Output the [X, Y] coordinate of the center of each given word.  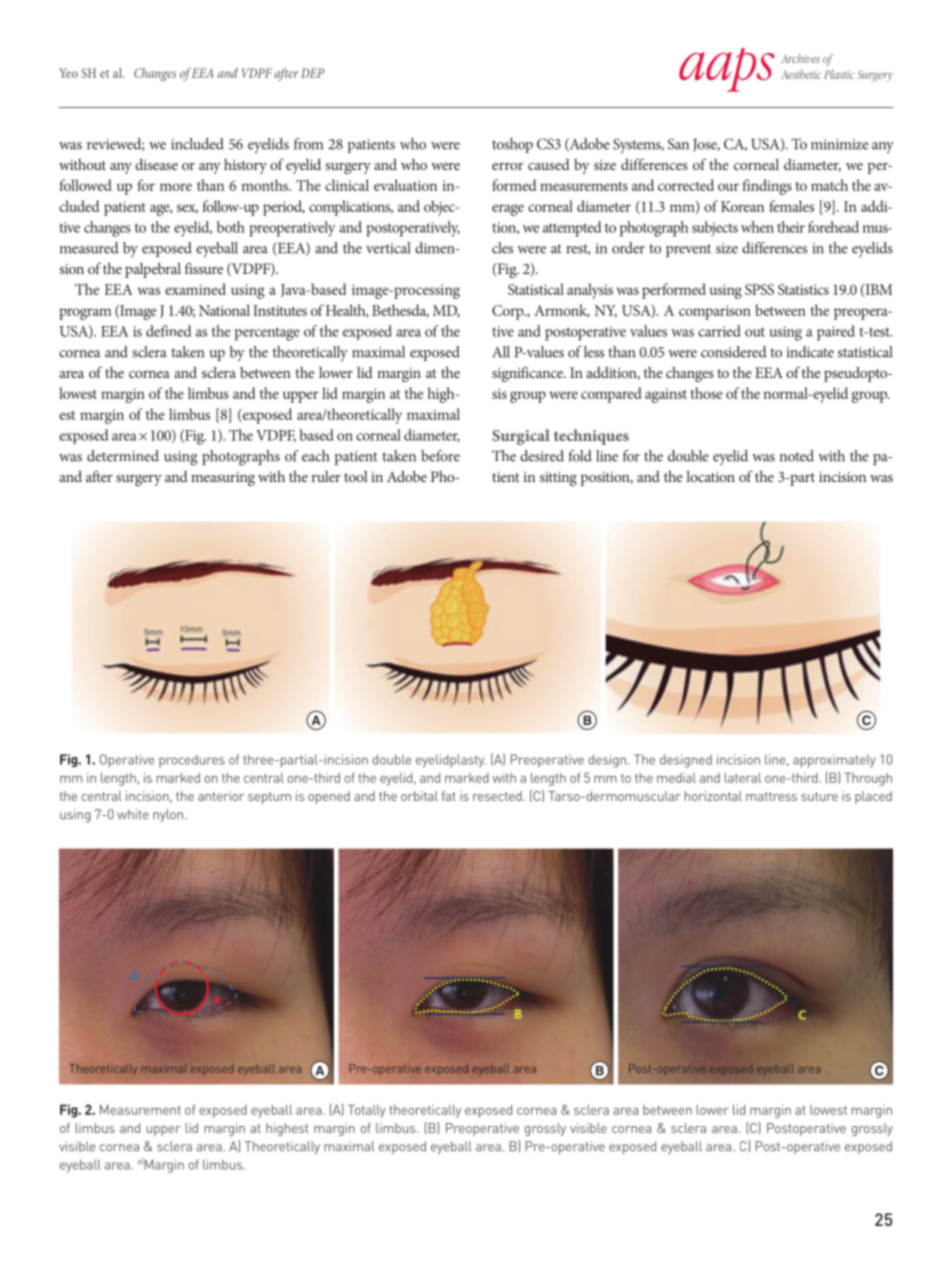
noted [797, 456]
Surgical [521, 437]
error [507, 166]
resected [498, 796]
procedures [192, 761]
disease [156, 164]
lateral [743, 778]
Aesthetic [801, 74]
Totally [367, 1111]
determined [123, 456]
